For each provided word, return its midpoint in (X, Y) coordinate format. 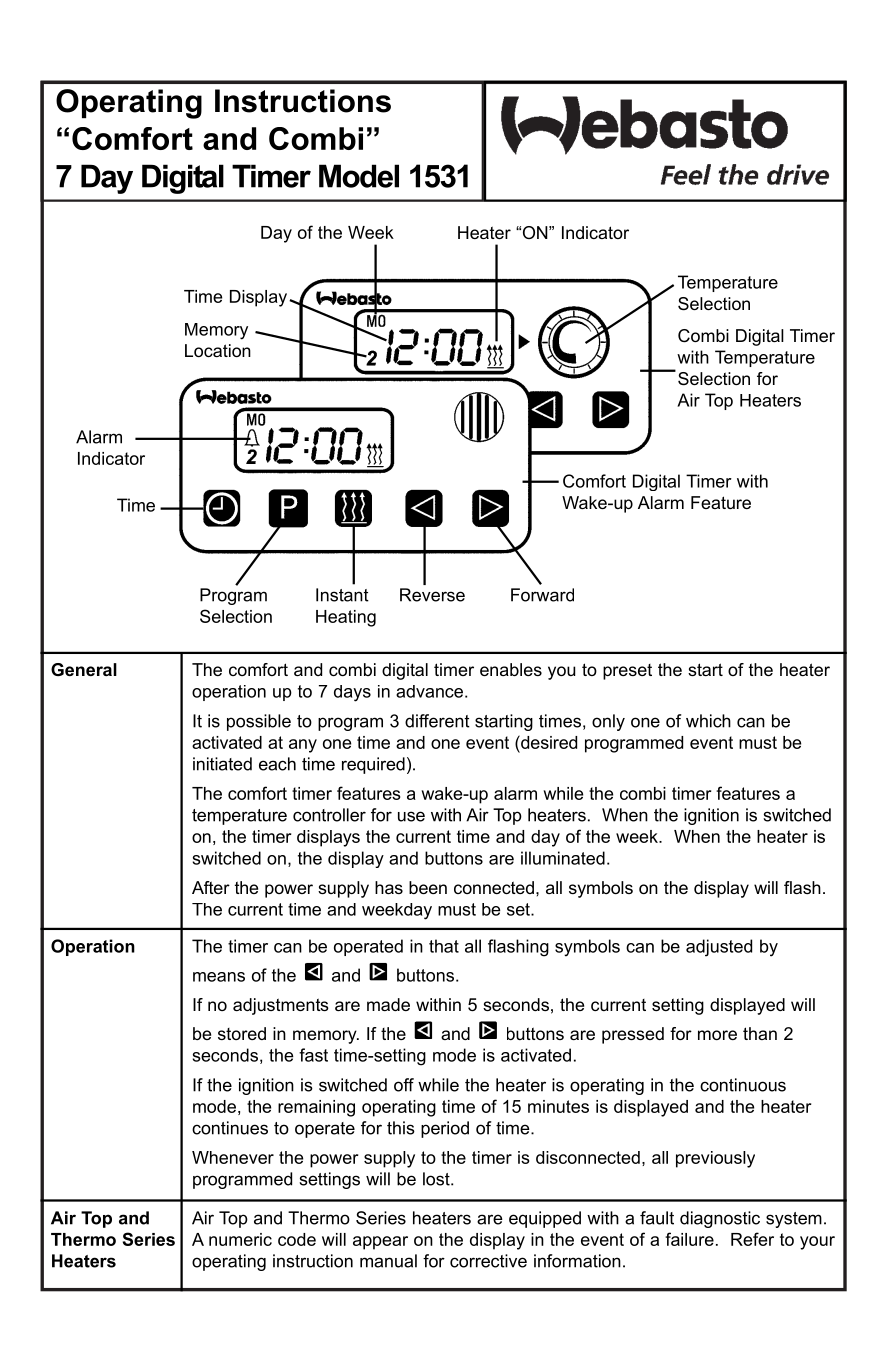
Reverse (432, 595)
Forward (542, 595)
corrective (488, 1261)
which (708, 721)
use (411, 816)
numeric (240, 1239)
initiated (222, 764)
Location (218, 350)
